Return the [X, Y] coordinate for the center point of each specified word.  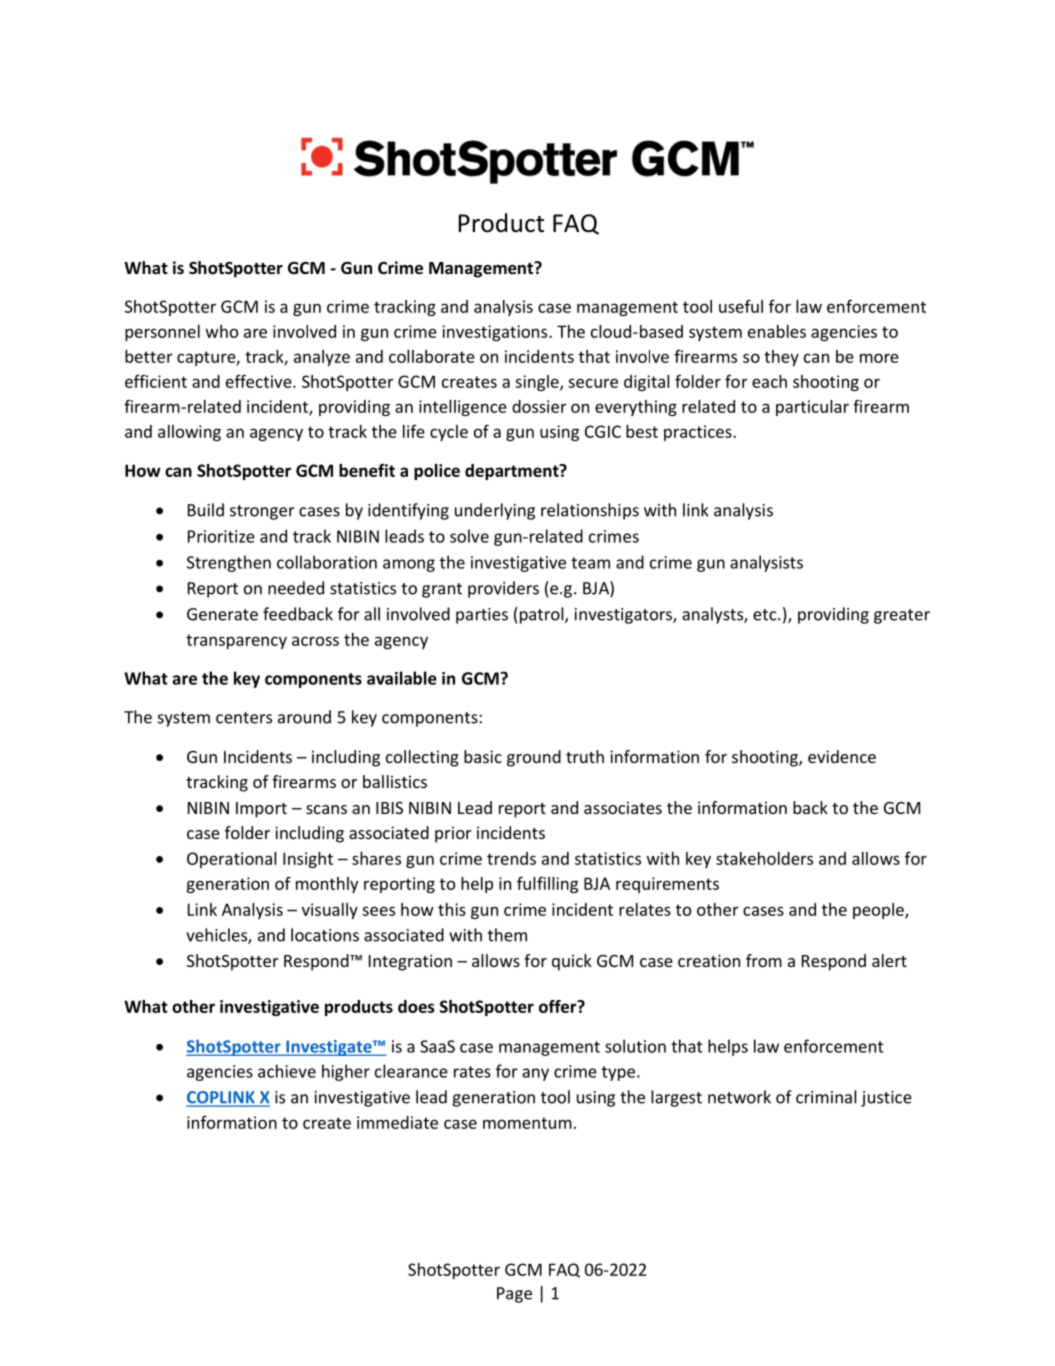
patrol [541, 615]
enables [777, 331]
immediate [397, 1122]
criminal [826, 1097]
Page [514, 1295]
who [222, 331]
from [764, 960]
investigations [496, 333]
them [507, 935]
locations [325, 935]
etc [766, 615]
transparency [236, 641]
